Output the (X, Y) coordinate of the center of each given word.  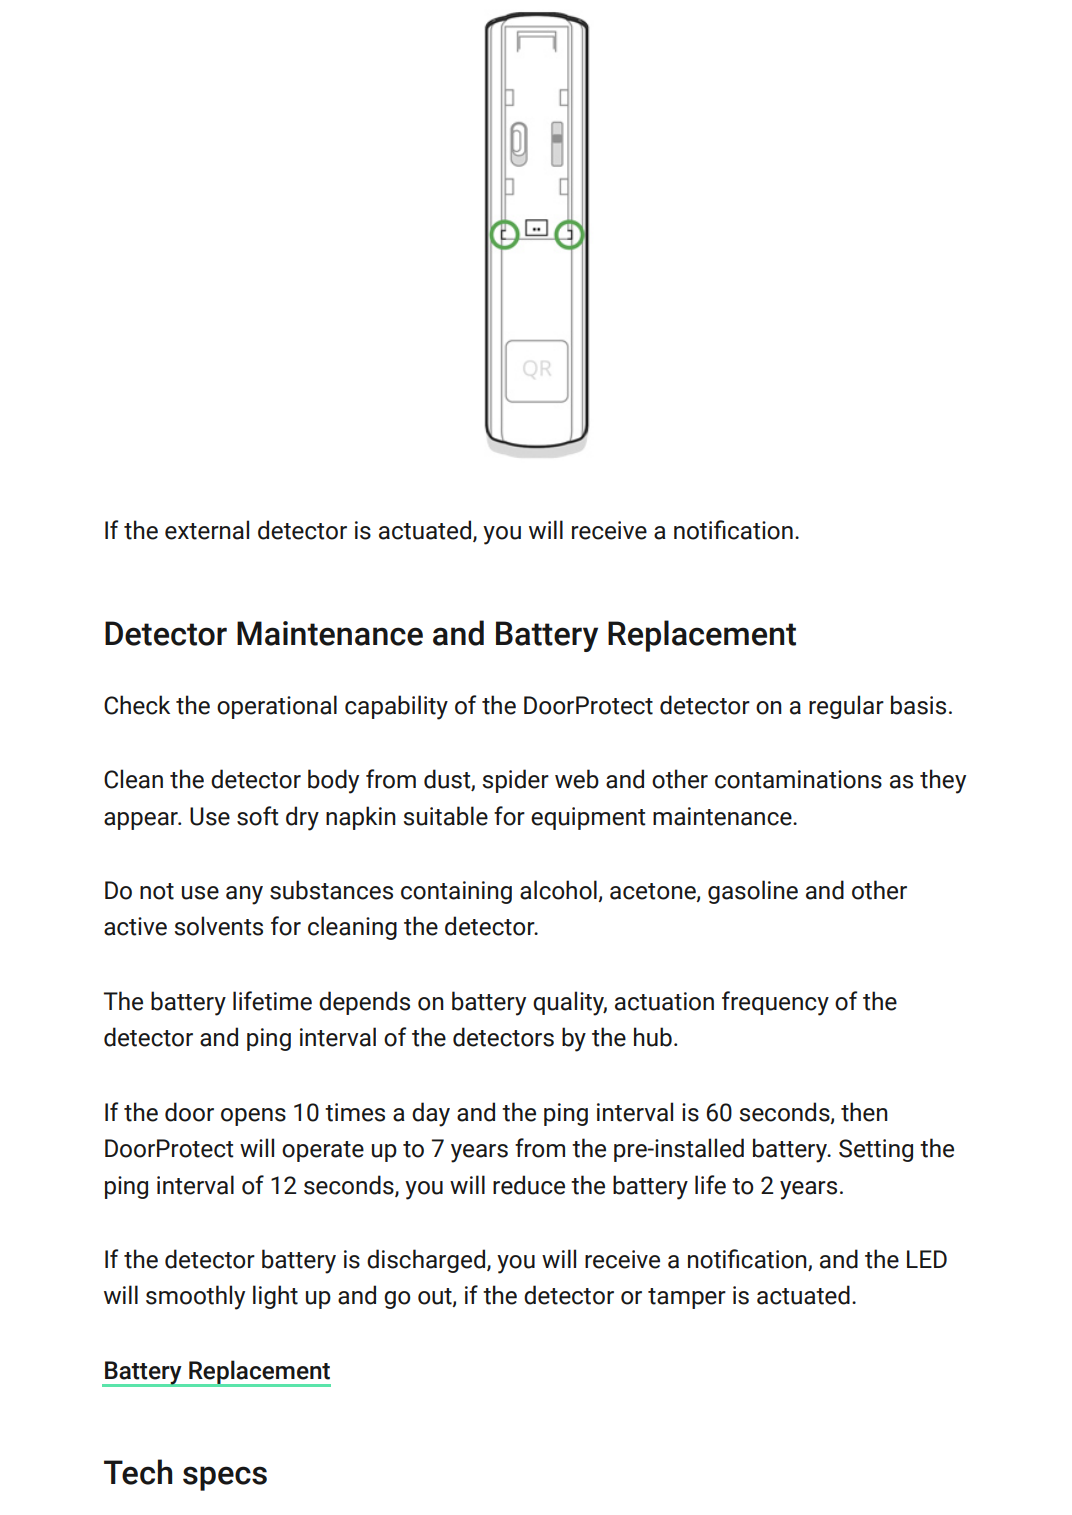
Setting (876, 1150)
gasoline (753, 892)
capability (396, 707)
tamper (687, 1298)
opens (253, 1117)
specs (225, 1478)
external (207, 530)
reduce (529, 1185)
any (244, 895)
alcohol (559, 891)
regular (846, 707)
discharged (426, 1261)
